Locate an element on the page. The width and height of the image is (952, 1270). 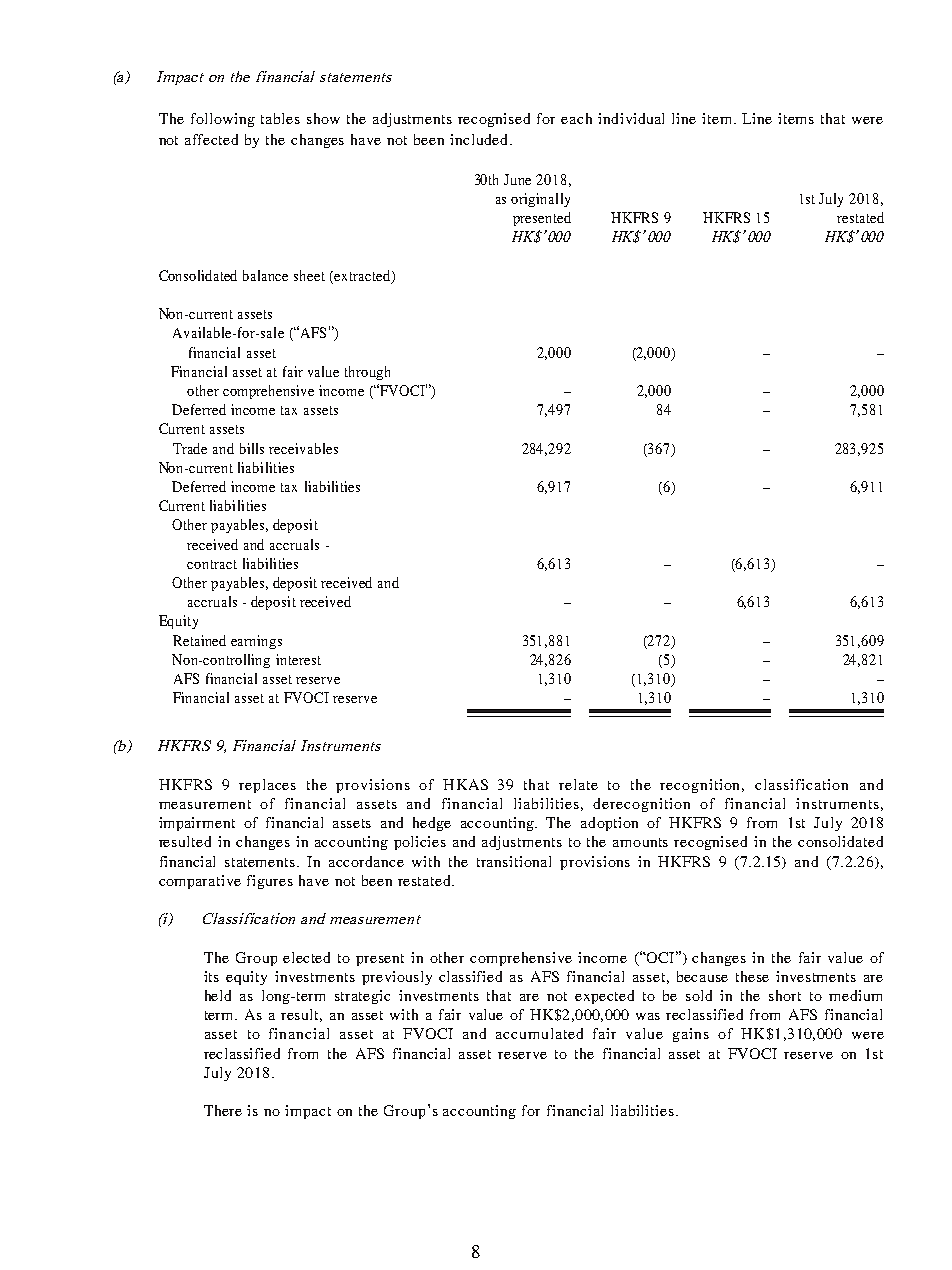
amounts is located at coordinates (640, 842).
